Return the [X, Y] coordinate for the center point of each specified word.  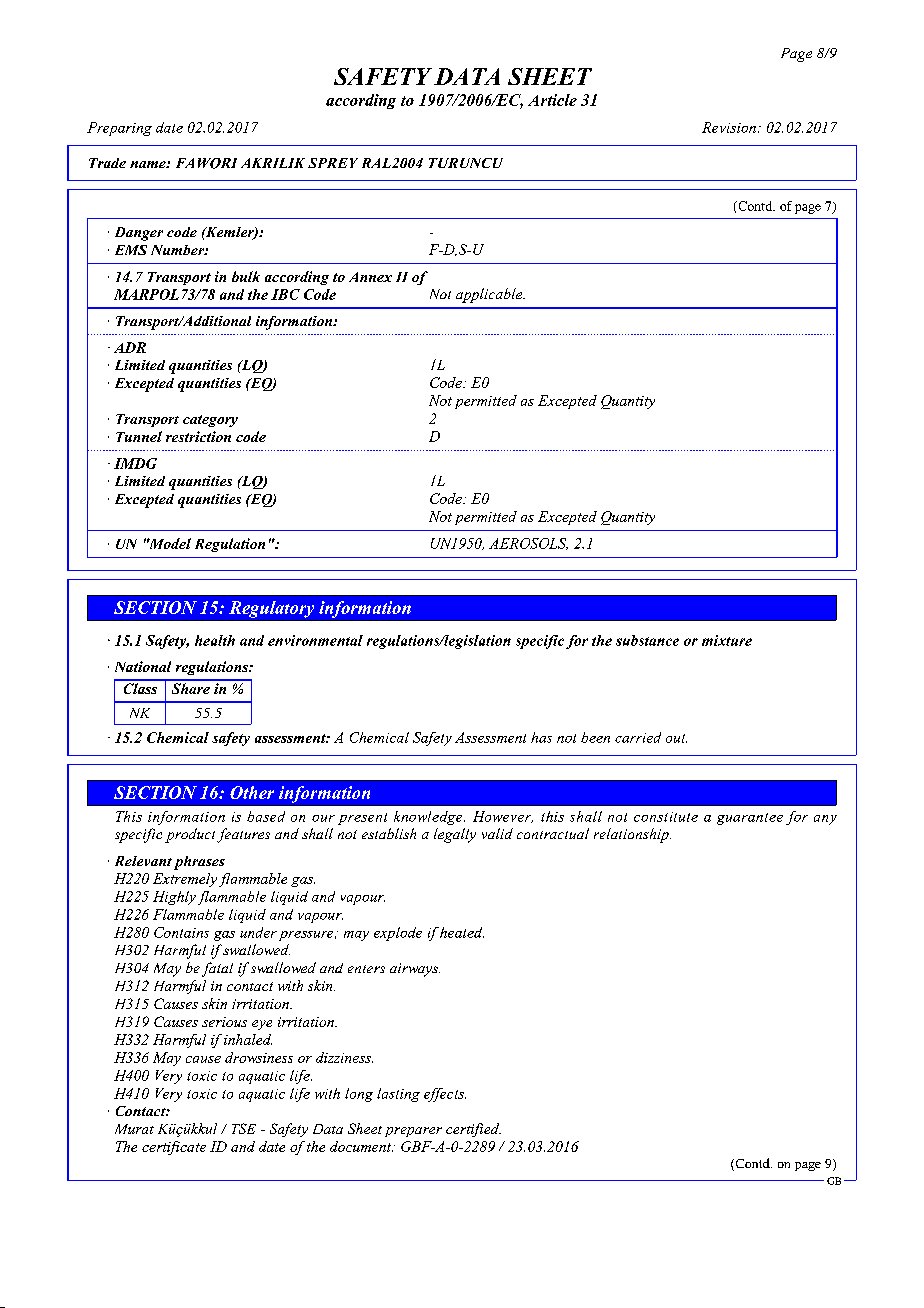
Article [552, 100]
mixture [727, 640]
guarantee [750, 819]
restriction [198, 436]
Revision [729, 127]
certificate [174, 1148]
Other [252, 792]
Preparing [119, 129]
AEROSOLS [528, 544]
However [503, 817]
